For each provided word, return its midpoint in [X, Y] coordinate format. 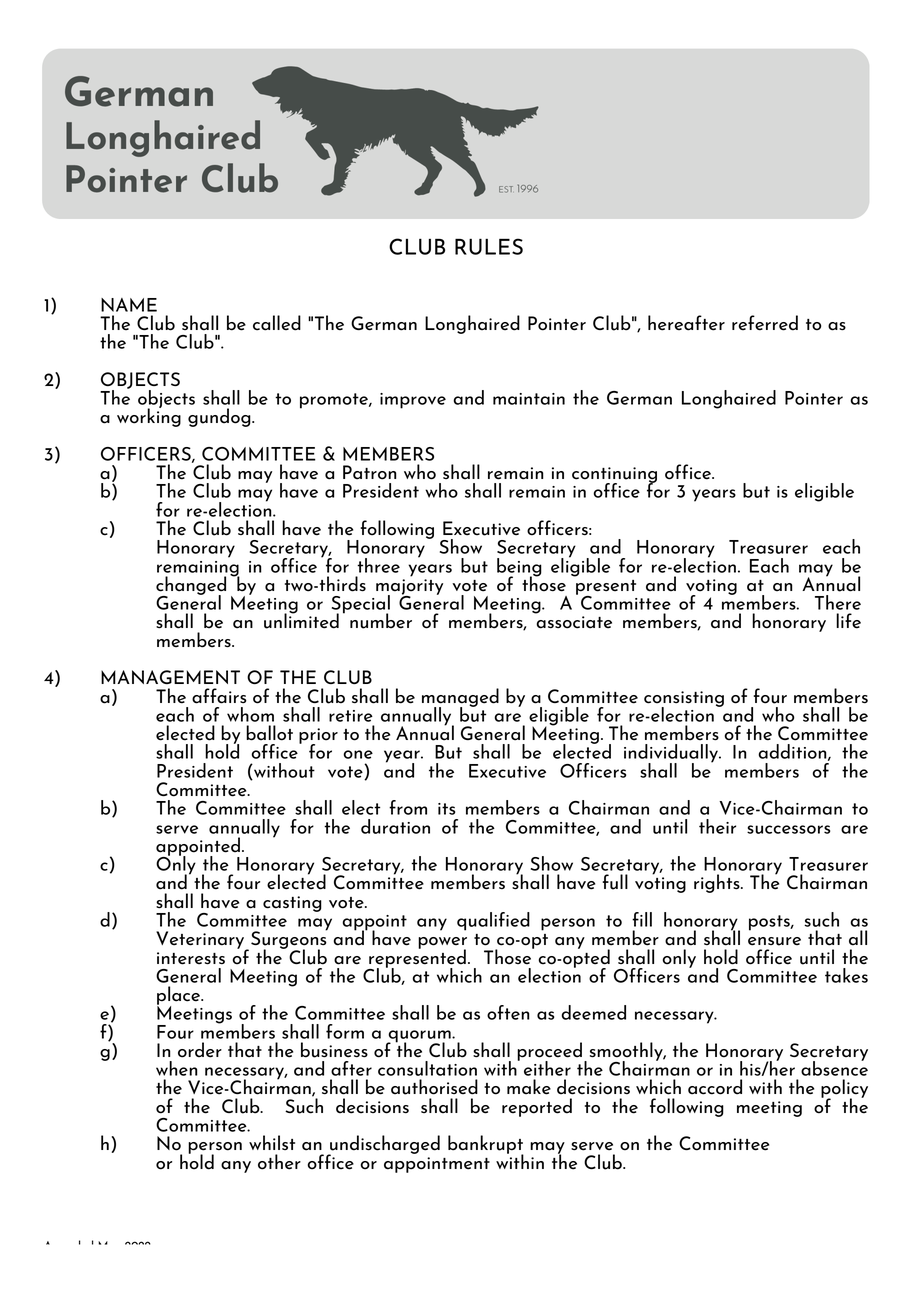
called [277, 323]
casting [292, 904]
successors [788, 829]
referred [765, 323]
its [446, 809]
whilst [272, 1142]
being [519, 568]
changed [191, 586]
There [838, 602]
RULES [489, 246]
